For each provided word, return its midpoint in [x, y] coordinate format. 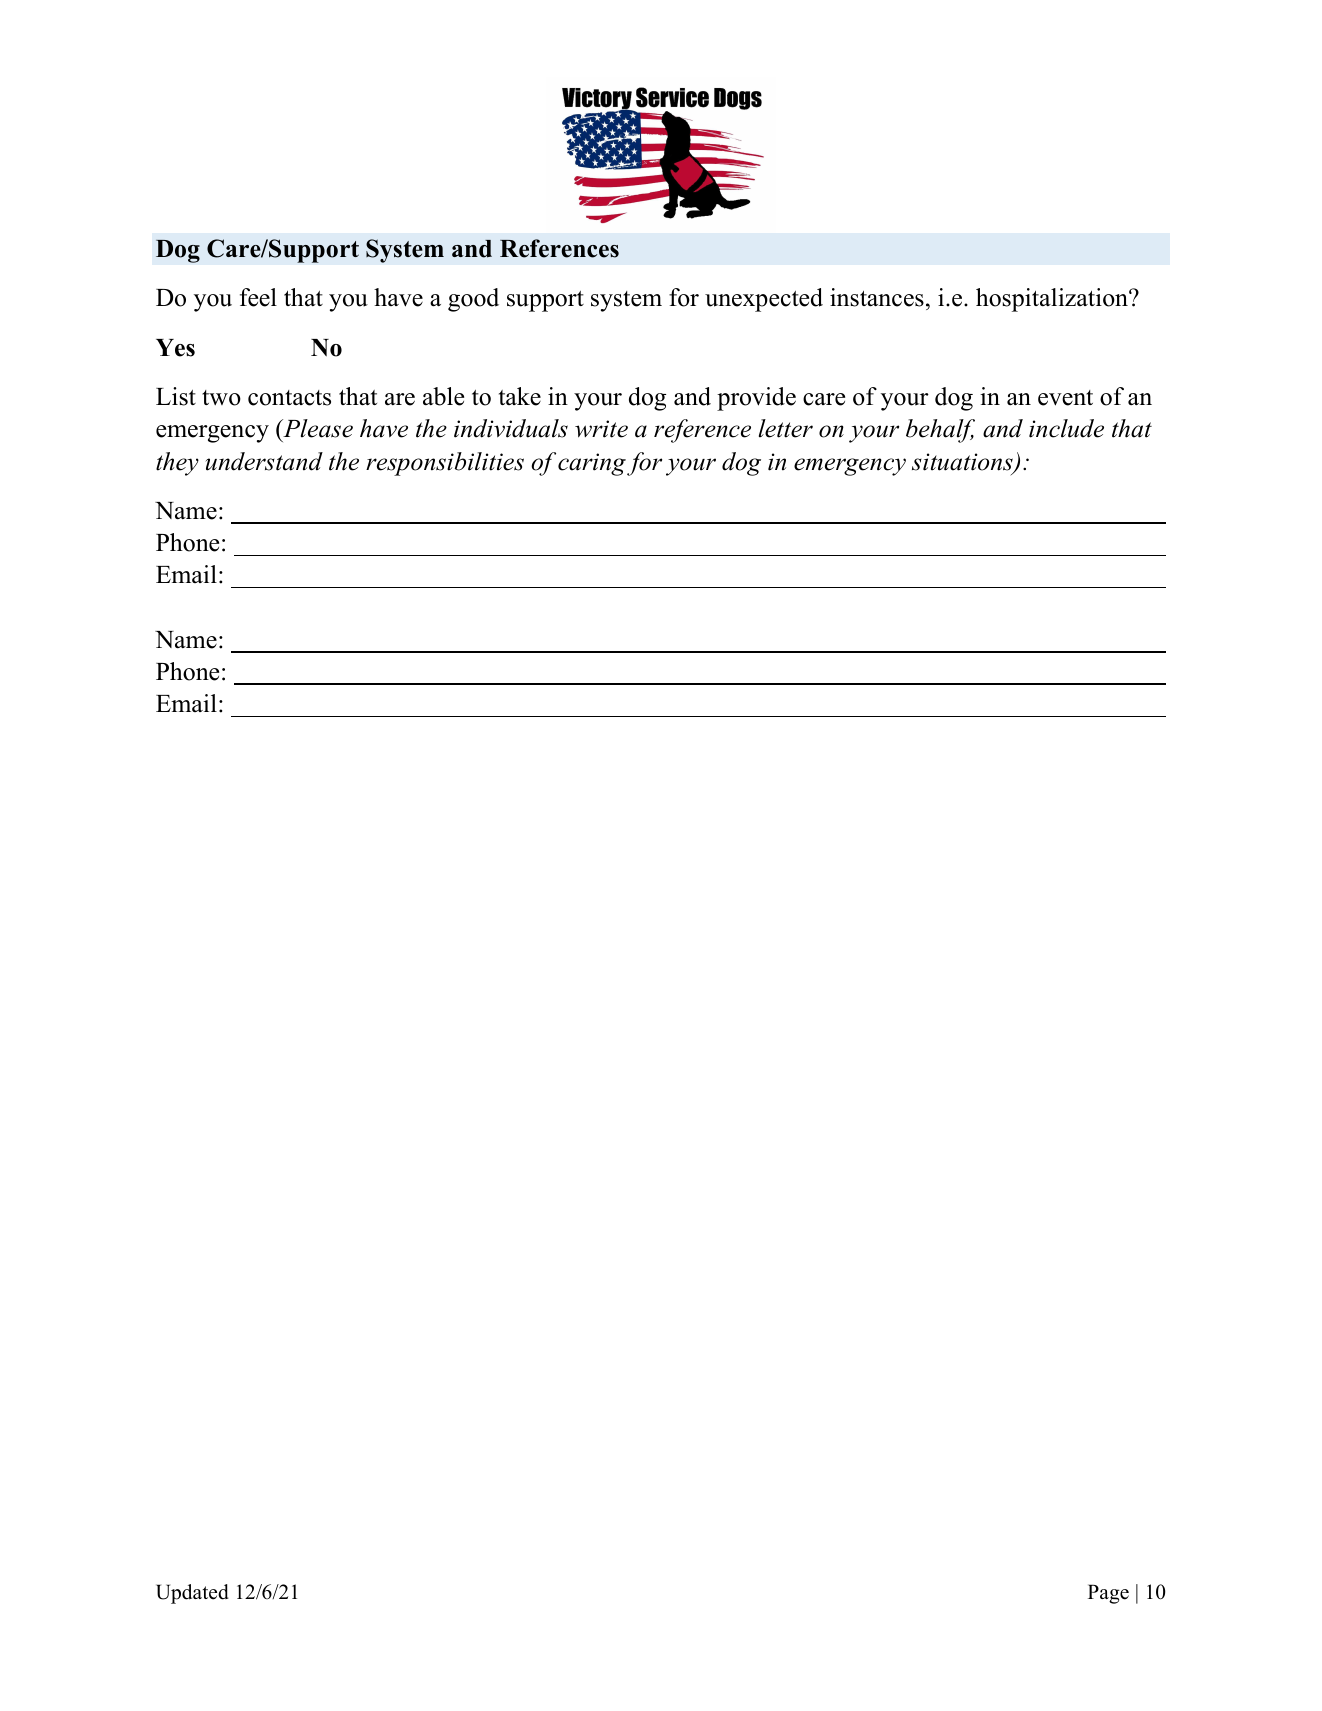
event [1065, 398]
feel [258, 297]
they [177, 464]
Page [1108, 1594]
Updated [192, 1594]
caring [592, 464]
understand [264, 461]
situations [963, 463]
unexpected [764, 300]
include [1066, 428]
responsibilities [445, 464]
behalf [940, 431]
